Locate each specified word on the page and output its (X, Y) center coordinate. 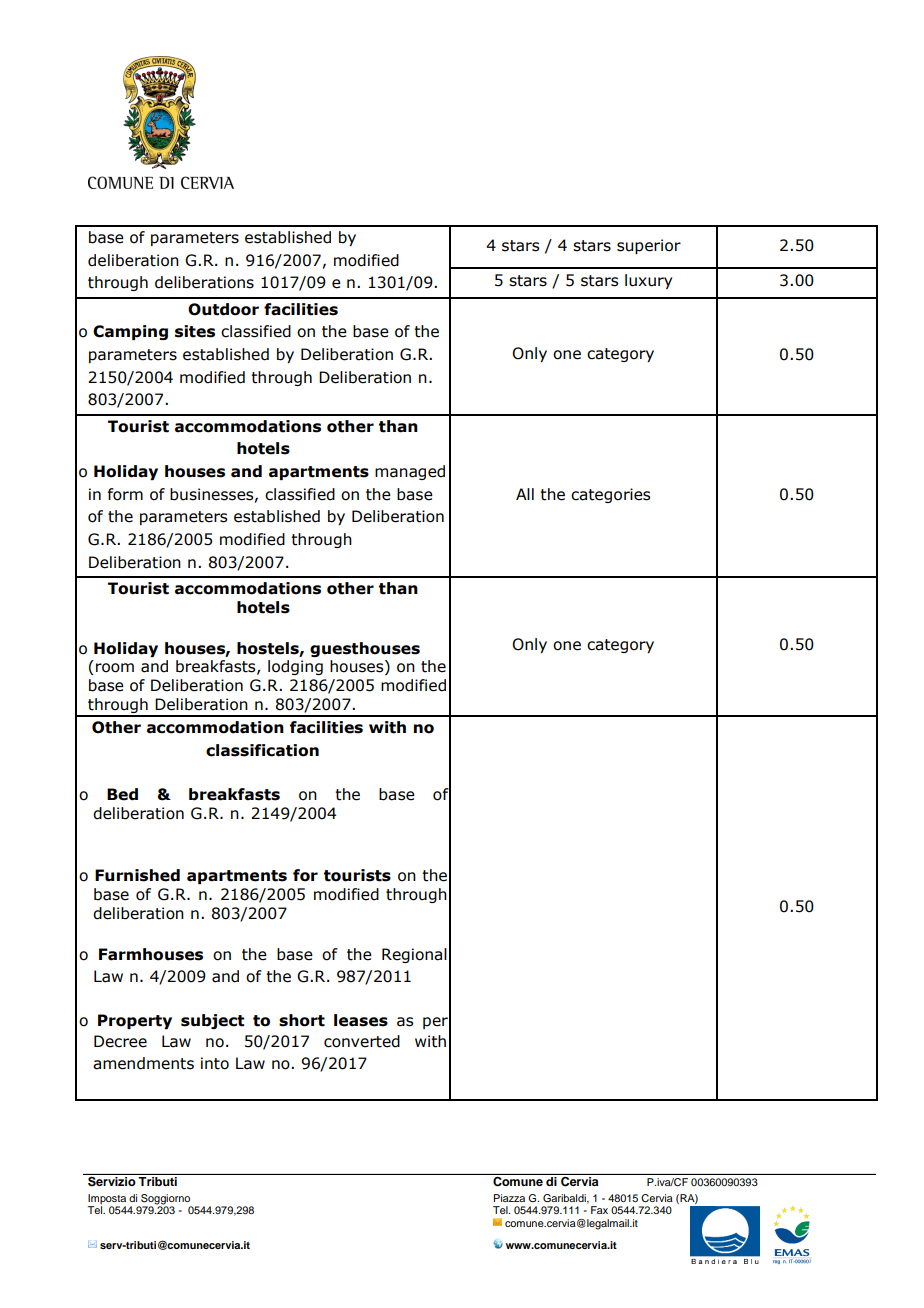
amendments (143, 1063)
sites (195, 331)
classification (262, 750)
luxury (648, 281)
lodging (295, 667)
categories (610, 495)
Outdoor (223, 309)
